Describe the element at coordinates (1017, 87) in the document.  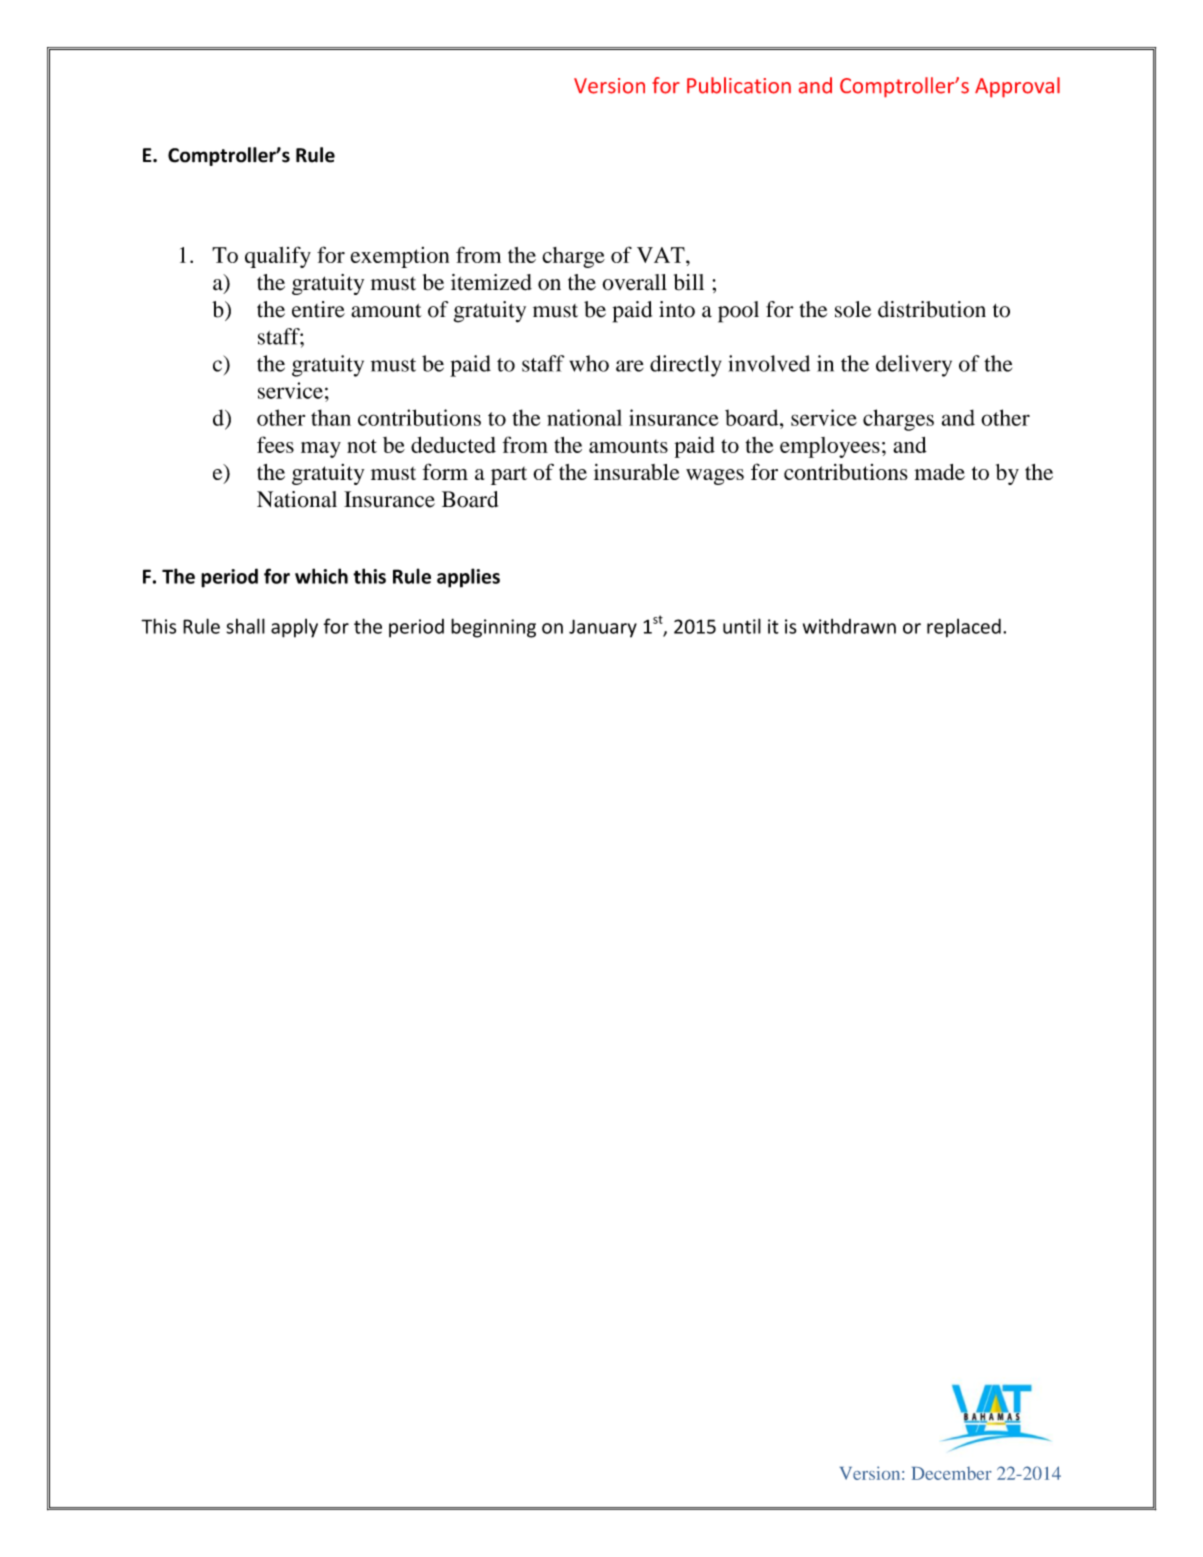
I see `Approval` at that location.
